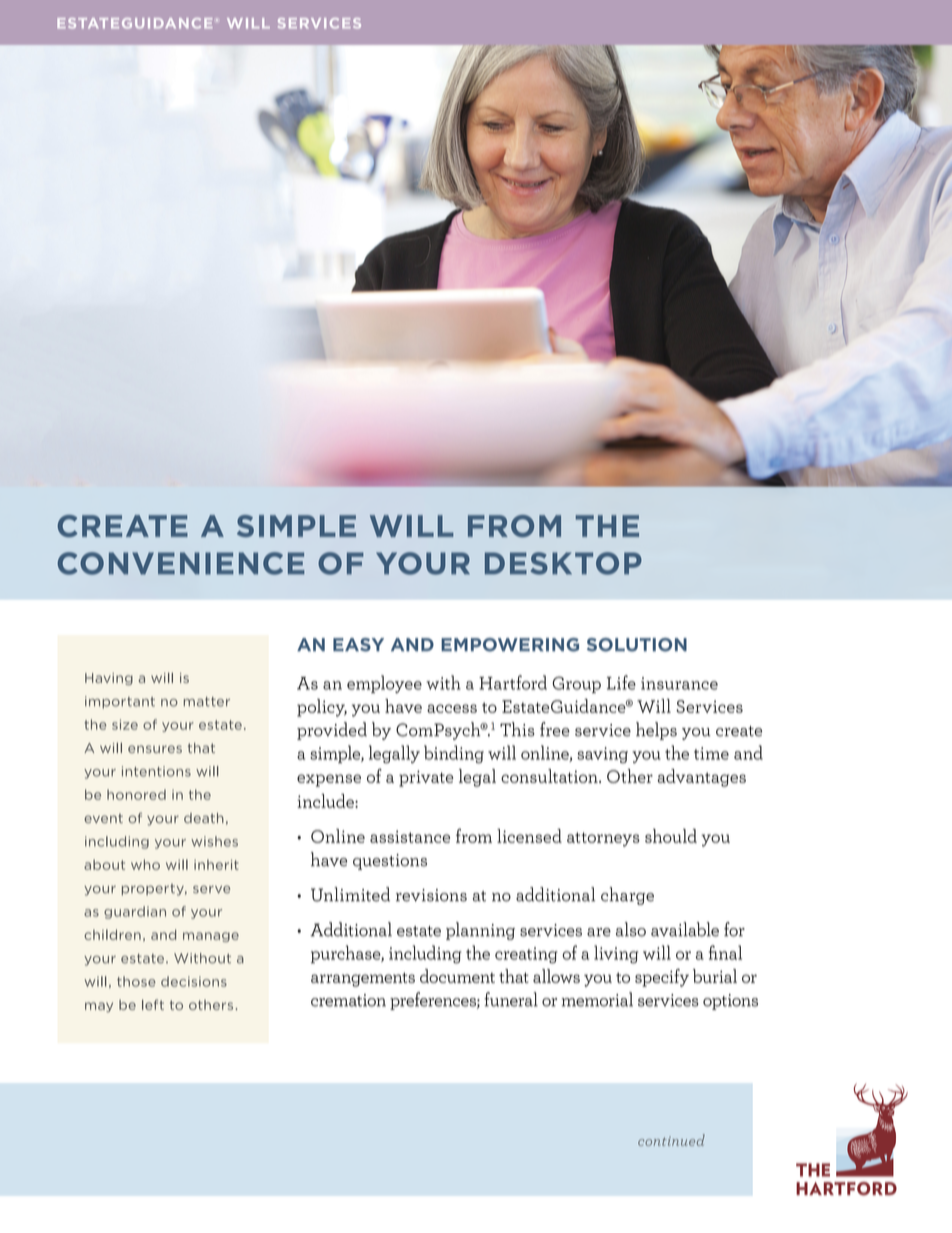 This image has width=952, height=1233. I want to click on honored, so click(136, 794).
